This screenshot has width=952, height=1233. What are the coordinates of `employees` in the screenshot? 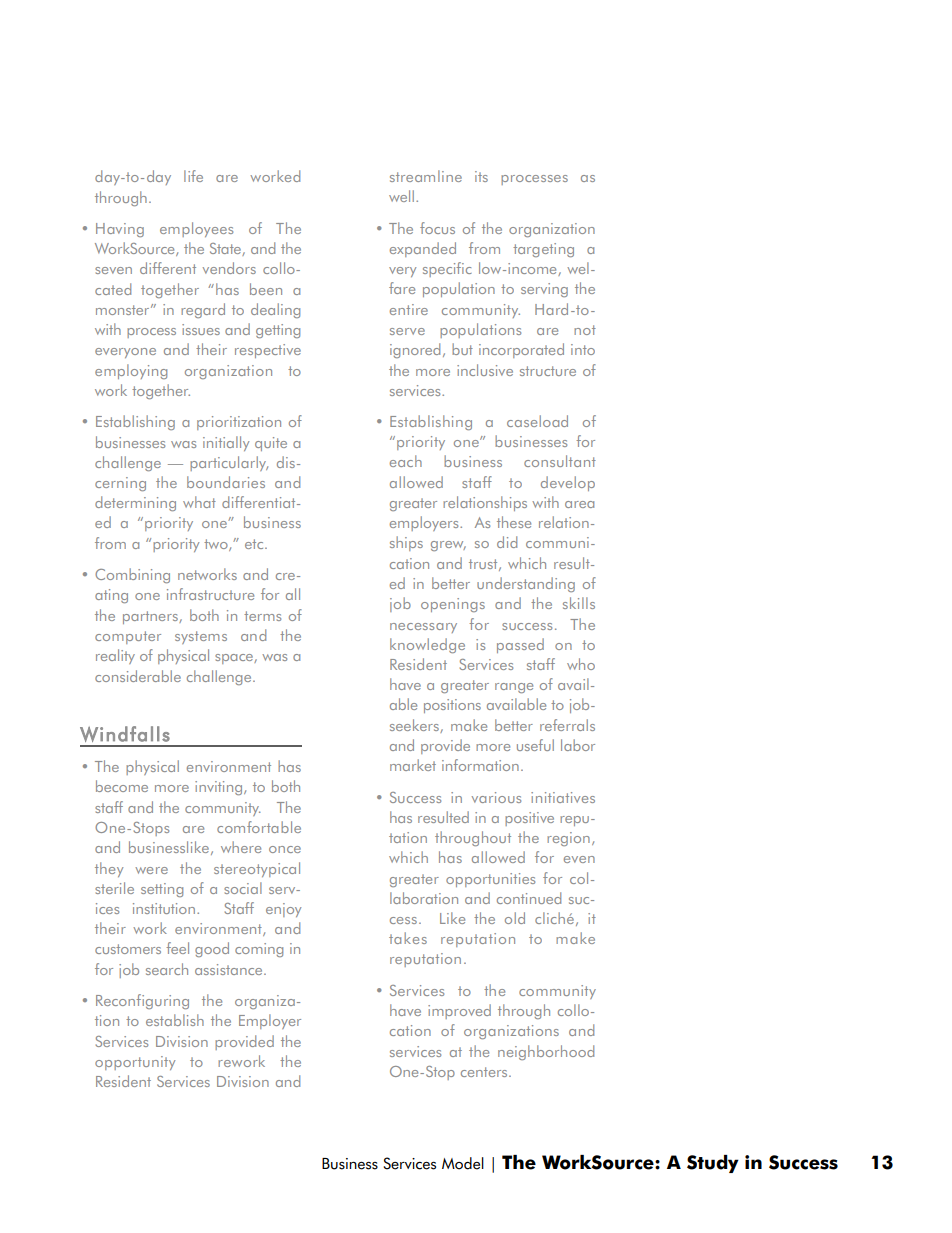 It's located at (196, 229).
